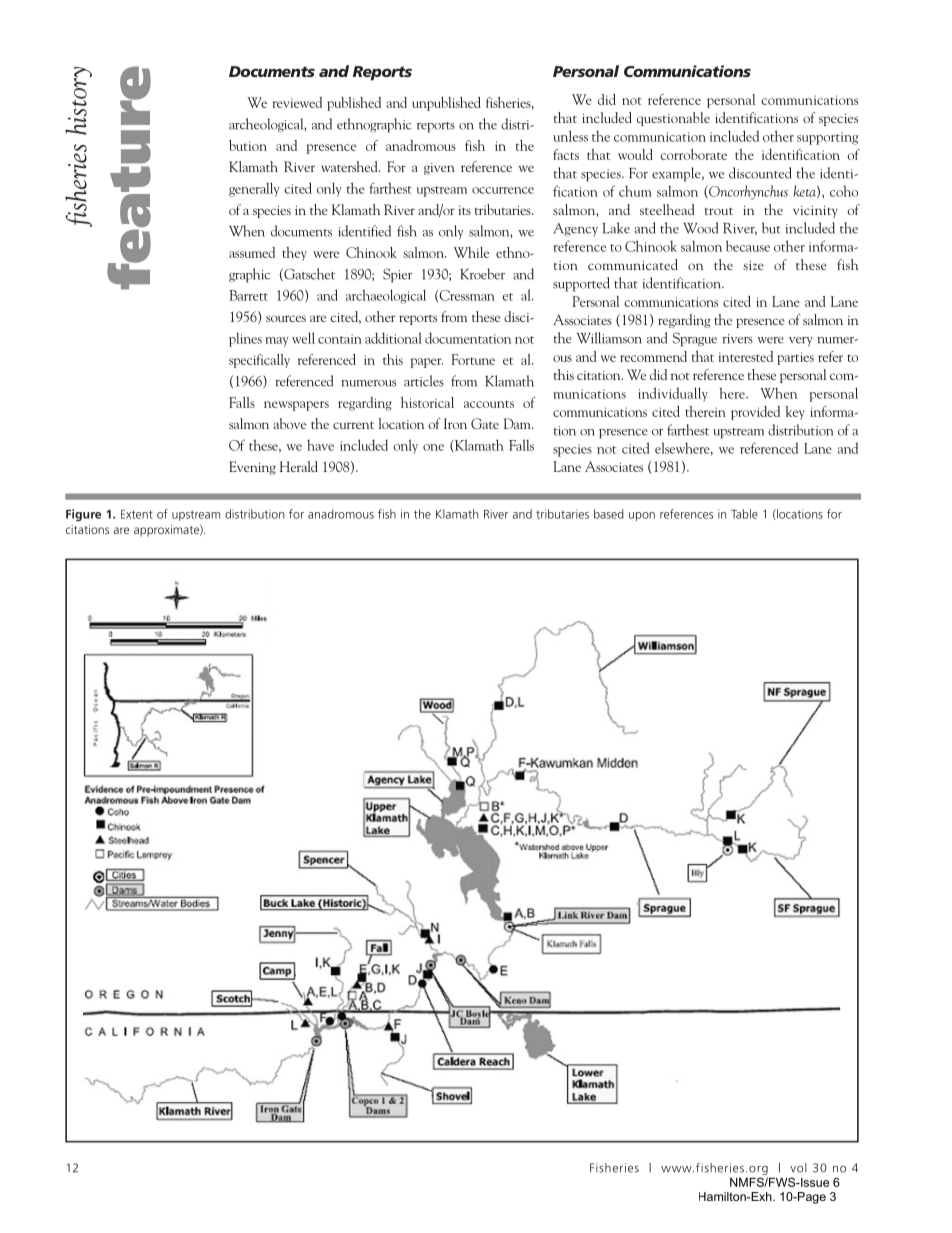 This screenshot has height=1233, width=952. Describe the element at coordinates (254, 189) in the screenshot. I see `generally` at that location.
